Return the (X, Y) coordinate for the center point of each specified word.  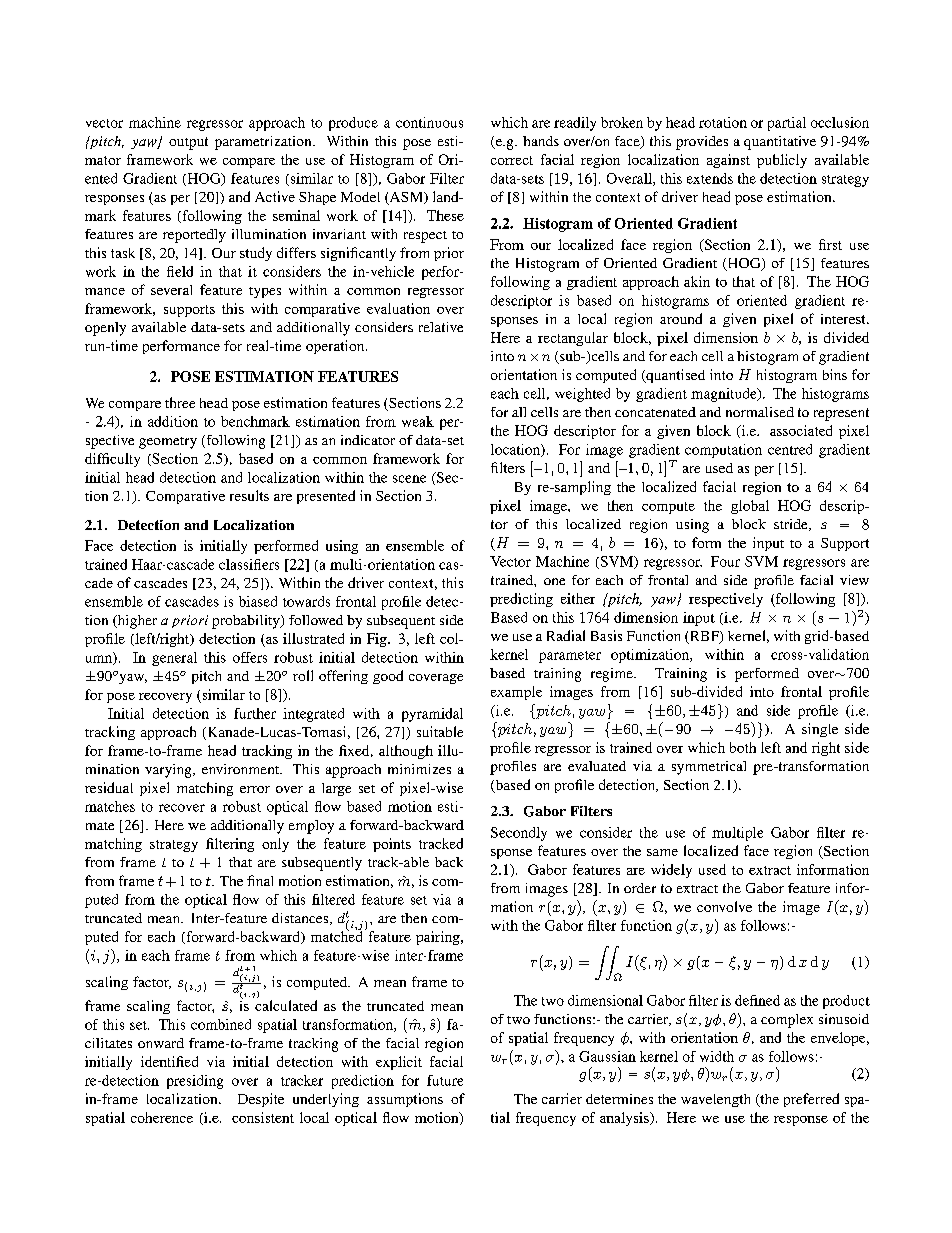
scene (409, 479)
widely (671, 871)
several (171, 290)
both (743, 747)
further (255, 713)
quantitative (780, 143)
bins (835, 374)
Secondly (519, 834)
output (188, 143)
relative (441, 327)
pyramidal (432, 715)
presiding (195, 1082)
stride (792, 525)
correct (512, 160)
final (260, 880)
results (249, 495)
